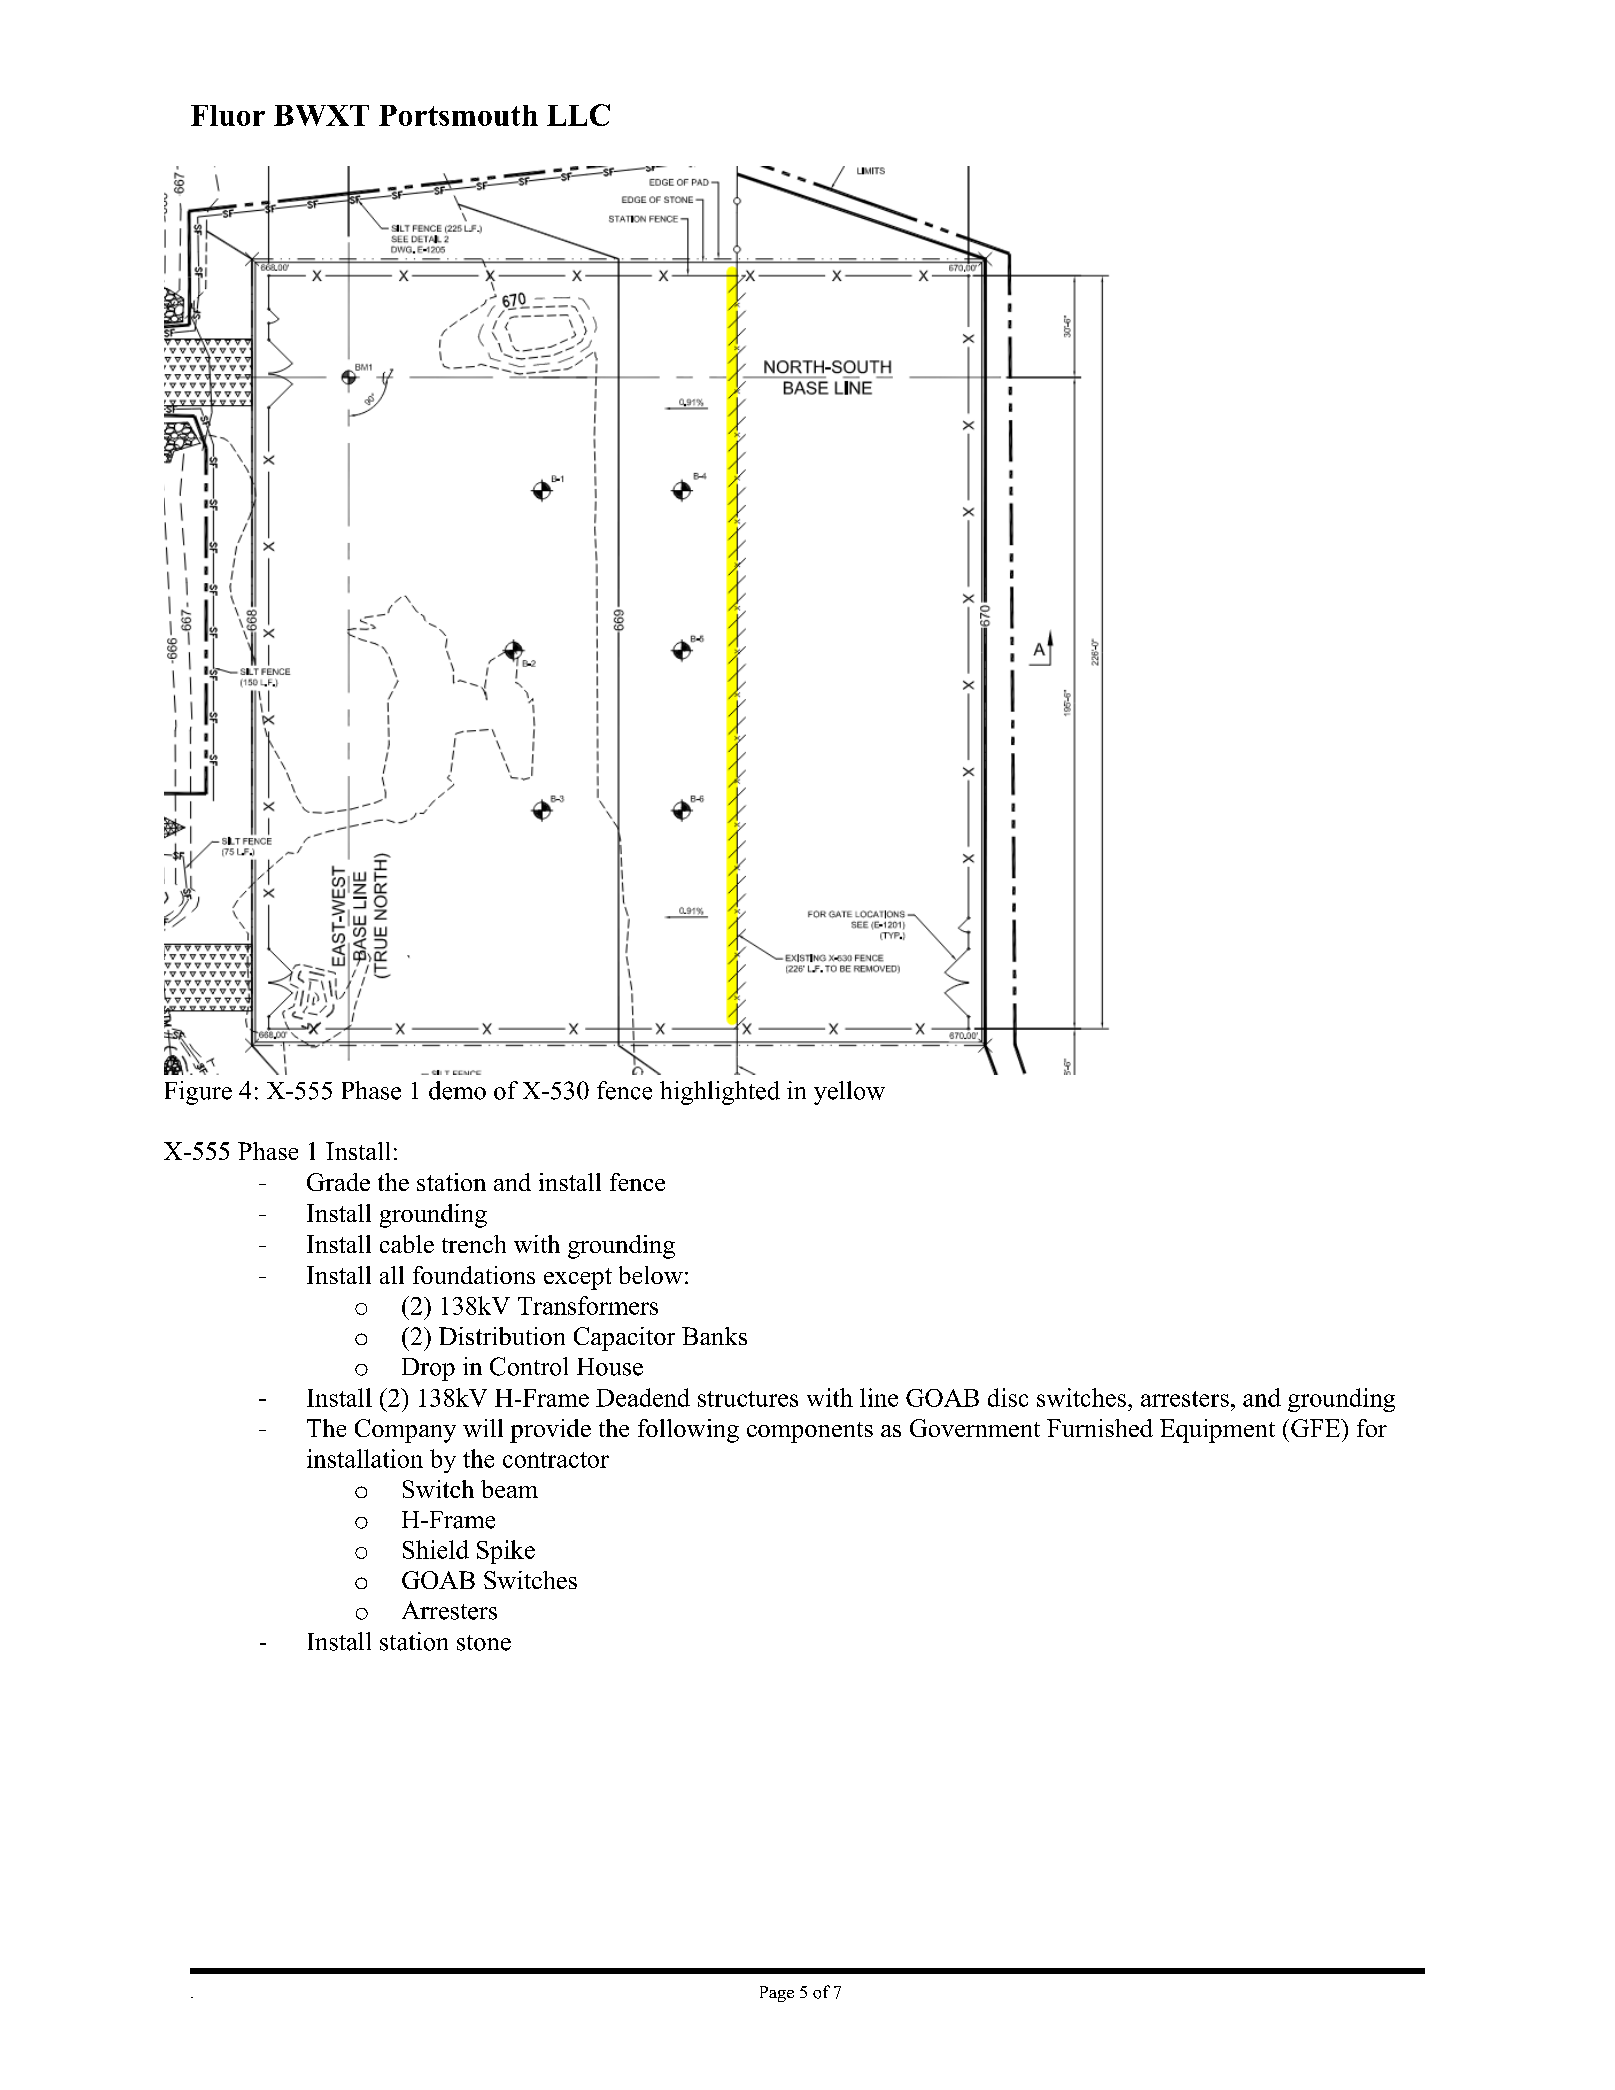 This screenshot has height=2090, width=1615. Describe the element at coordinates (714, 1336) in the screenshot. I see `Banks` at that location.
